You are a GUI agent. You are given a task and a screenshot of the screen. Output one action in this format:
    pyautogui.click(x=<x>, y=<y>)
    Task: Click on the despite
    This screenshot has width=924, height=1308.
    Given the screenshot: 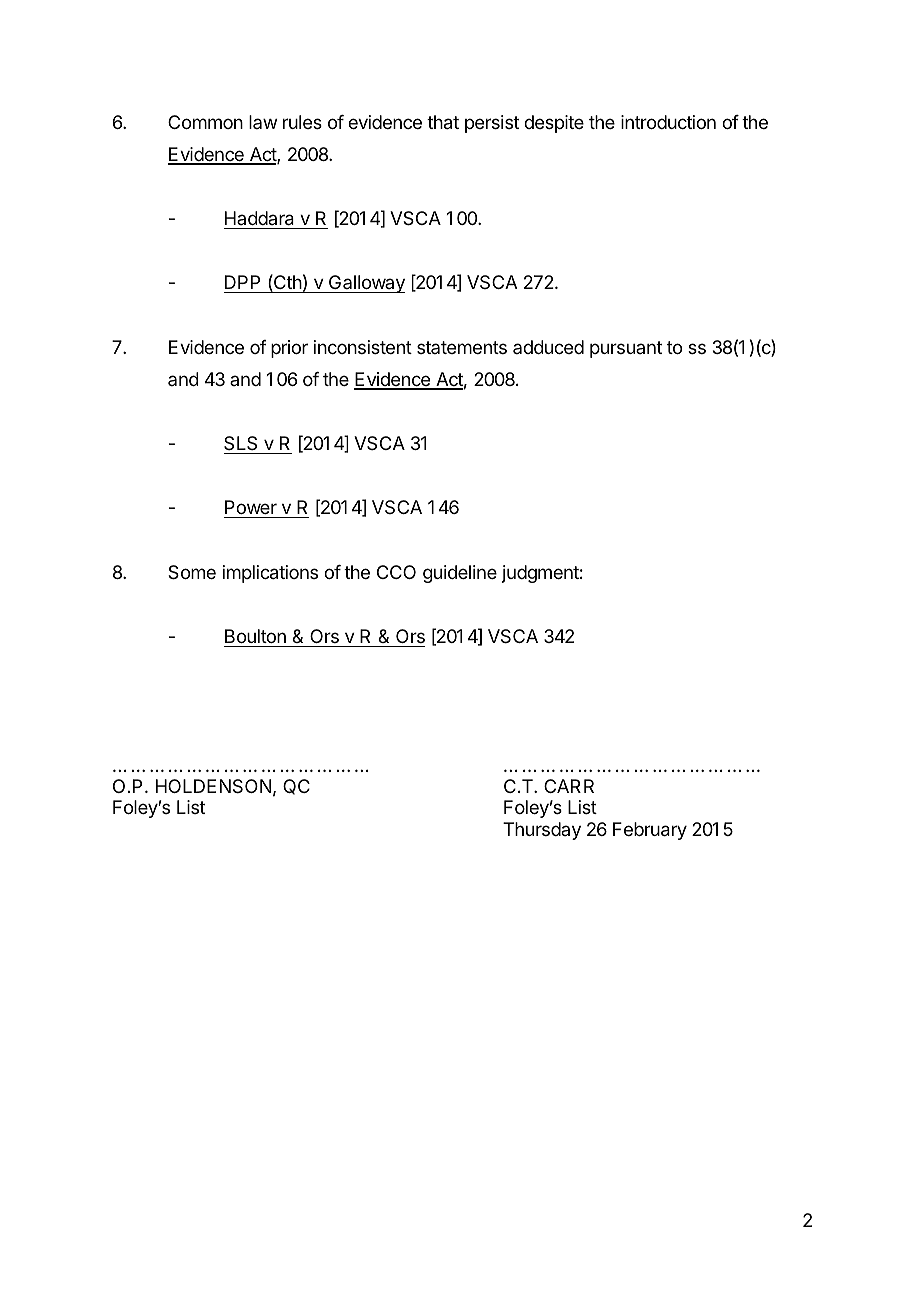 What is the action you would take?
    pyautogui.click(x=554, y=124)
